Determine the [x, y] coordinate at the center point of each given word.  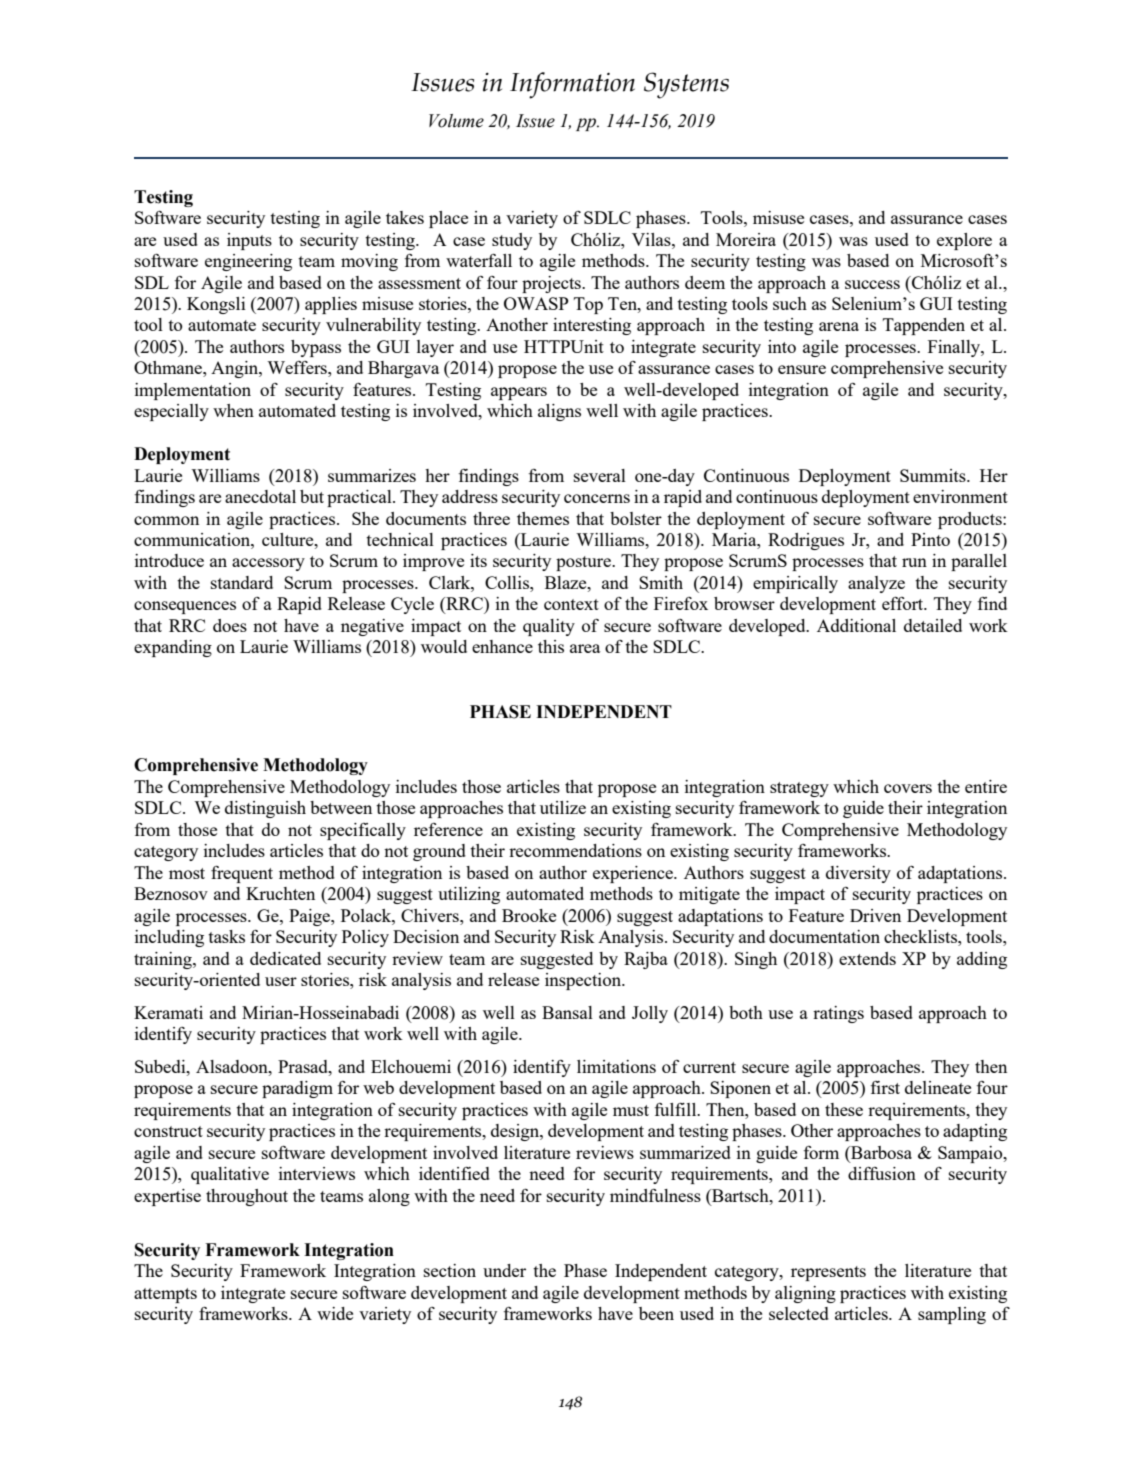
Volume [456, 121]
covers [908, 788]
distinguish [265, 809]
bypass [316, 348]
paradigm [297, 1089]
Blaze [567, 582]
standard [242, 582]
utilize [563, 807]
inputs [249, 241]
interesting [592, 326]
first [885, 1087]
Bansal [567, 1012]
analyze [876, 584]
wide [335, 1313]
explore [964, 241]
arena [839, 326]
